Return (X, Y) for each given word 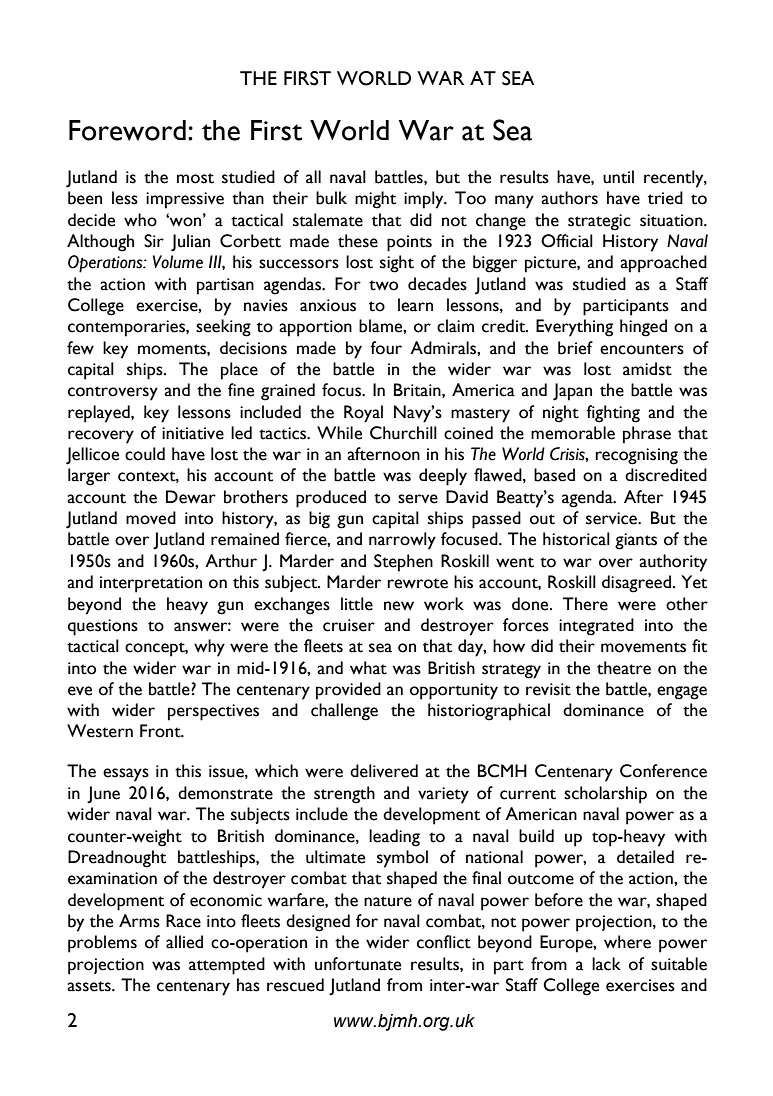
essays (126, 775)
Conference (663, 771)
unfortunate (358, 964)
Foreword (127, 130)
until (618, 177)
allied (184, 942)
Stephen (403, 563)
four (386, 348)
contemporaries (127, 328)
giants (636, 541)
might (375, 200)
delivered (384, 771)
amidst (647, 369)
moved (151, 518)
